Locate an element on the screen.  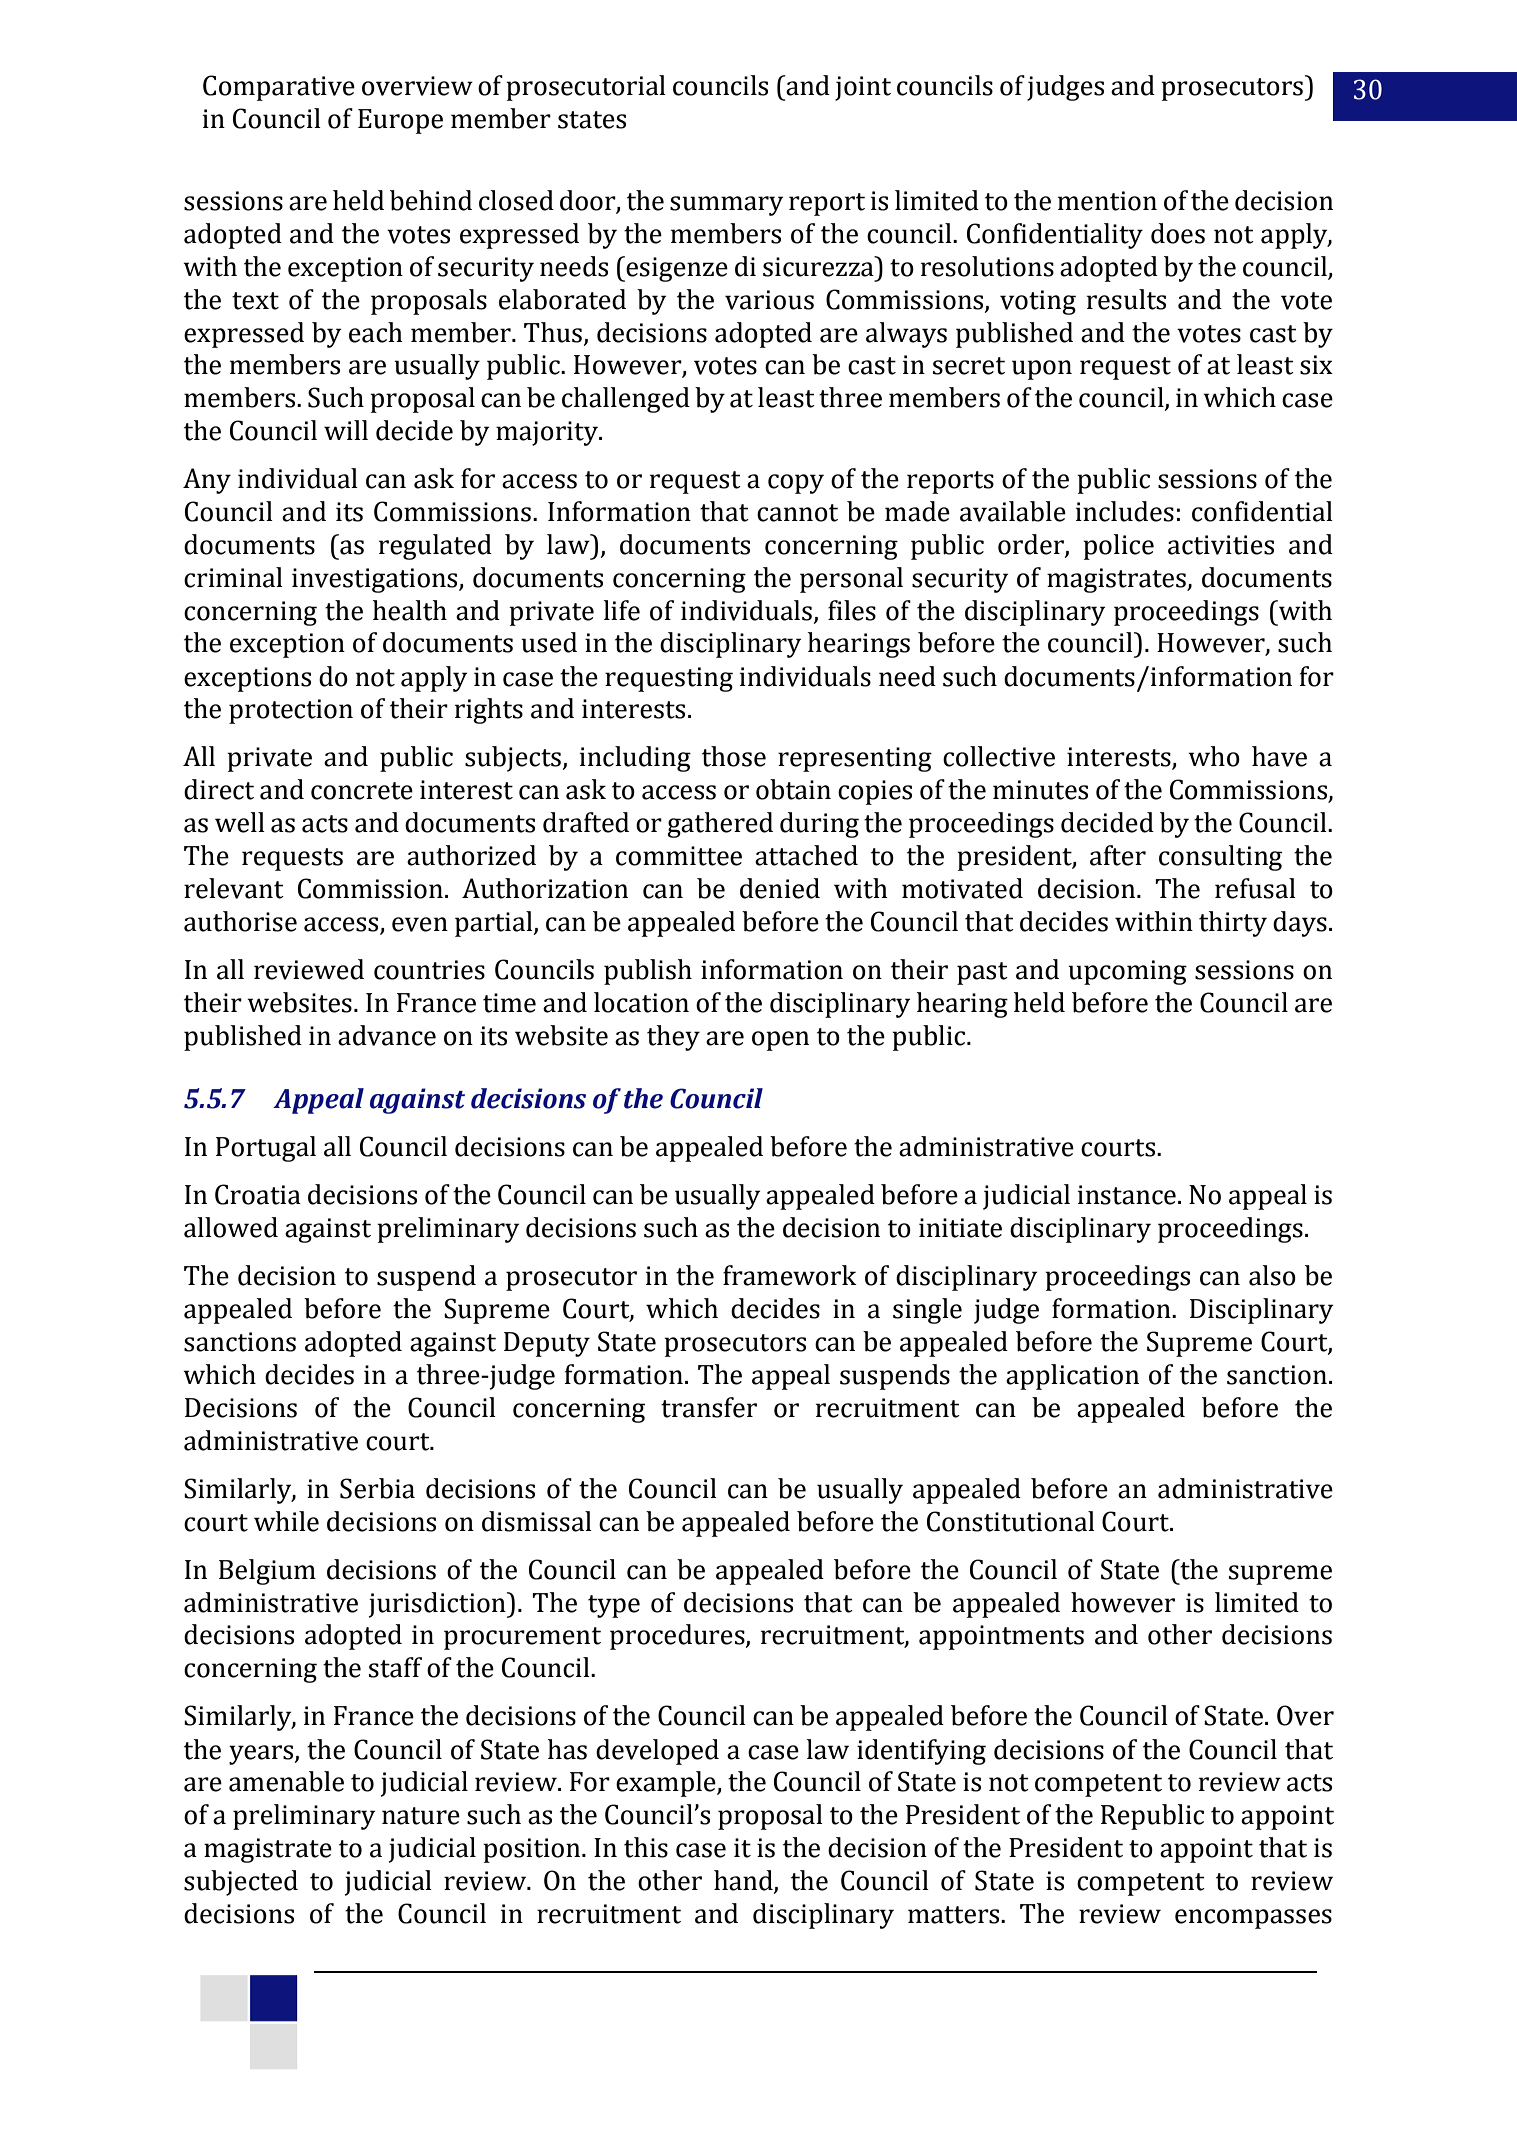
summary is located at coordinates (726, 206).
